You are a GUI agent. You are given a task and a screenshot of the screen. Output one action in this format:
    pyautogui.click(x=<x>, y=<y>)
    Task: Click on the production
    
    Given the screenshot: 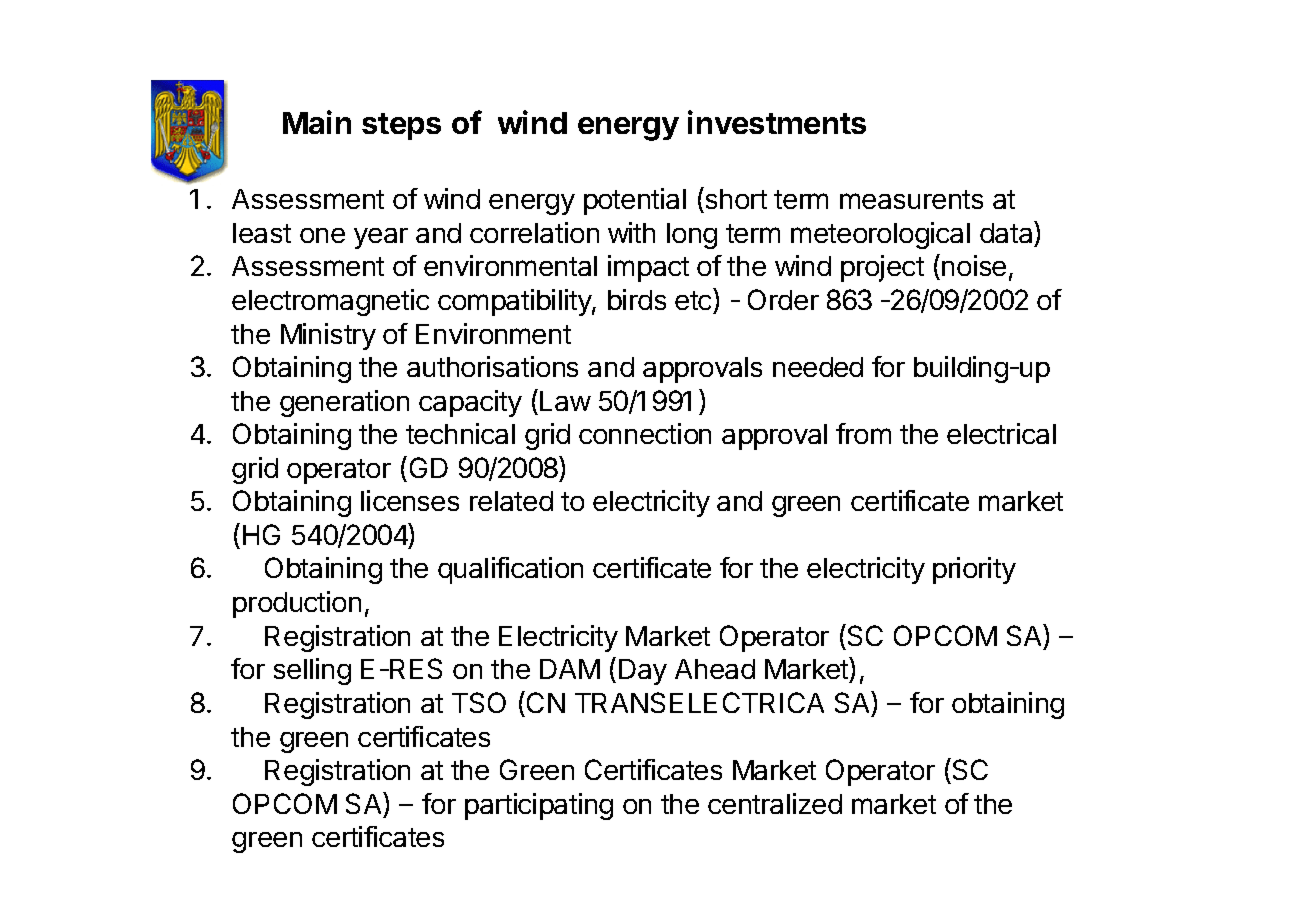 What is the action you would take?
    pyautogui.click(x=297, y=604)
